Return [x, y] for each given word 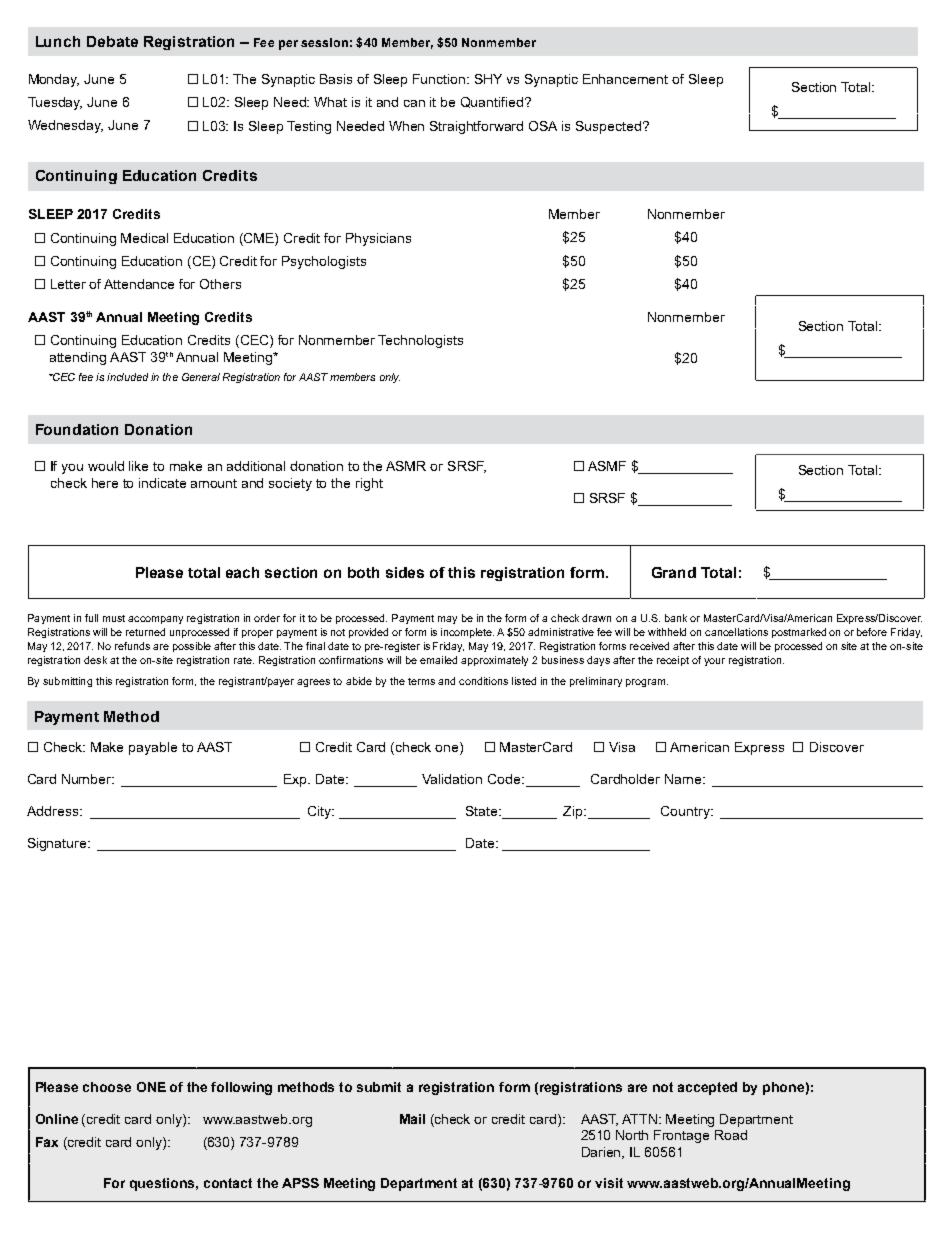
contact [228, 1183]
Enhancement [625, 79]
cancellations [736, 632]
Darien [603, 1153]
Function [440, 79]
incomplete [467, 633]
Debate [112, 41]
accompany [155, 620]
